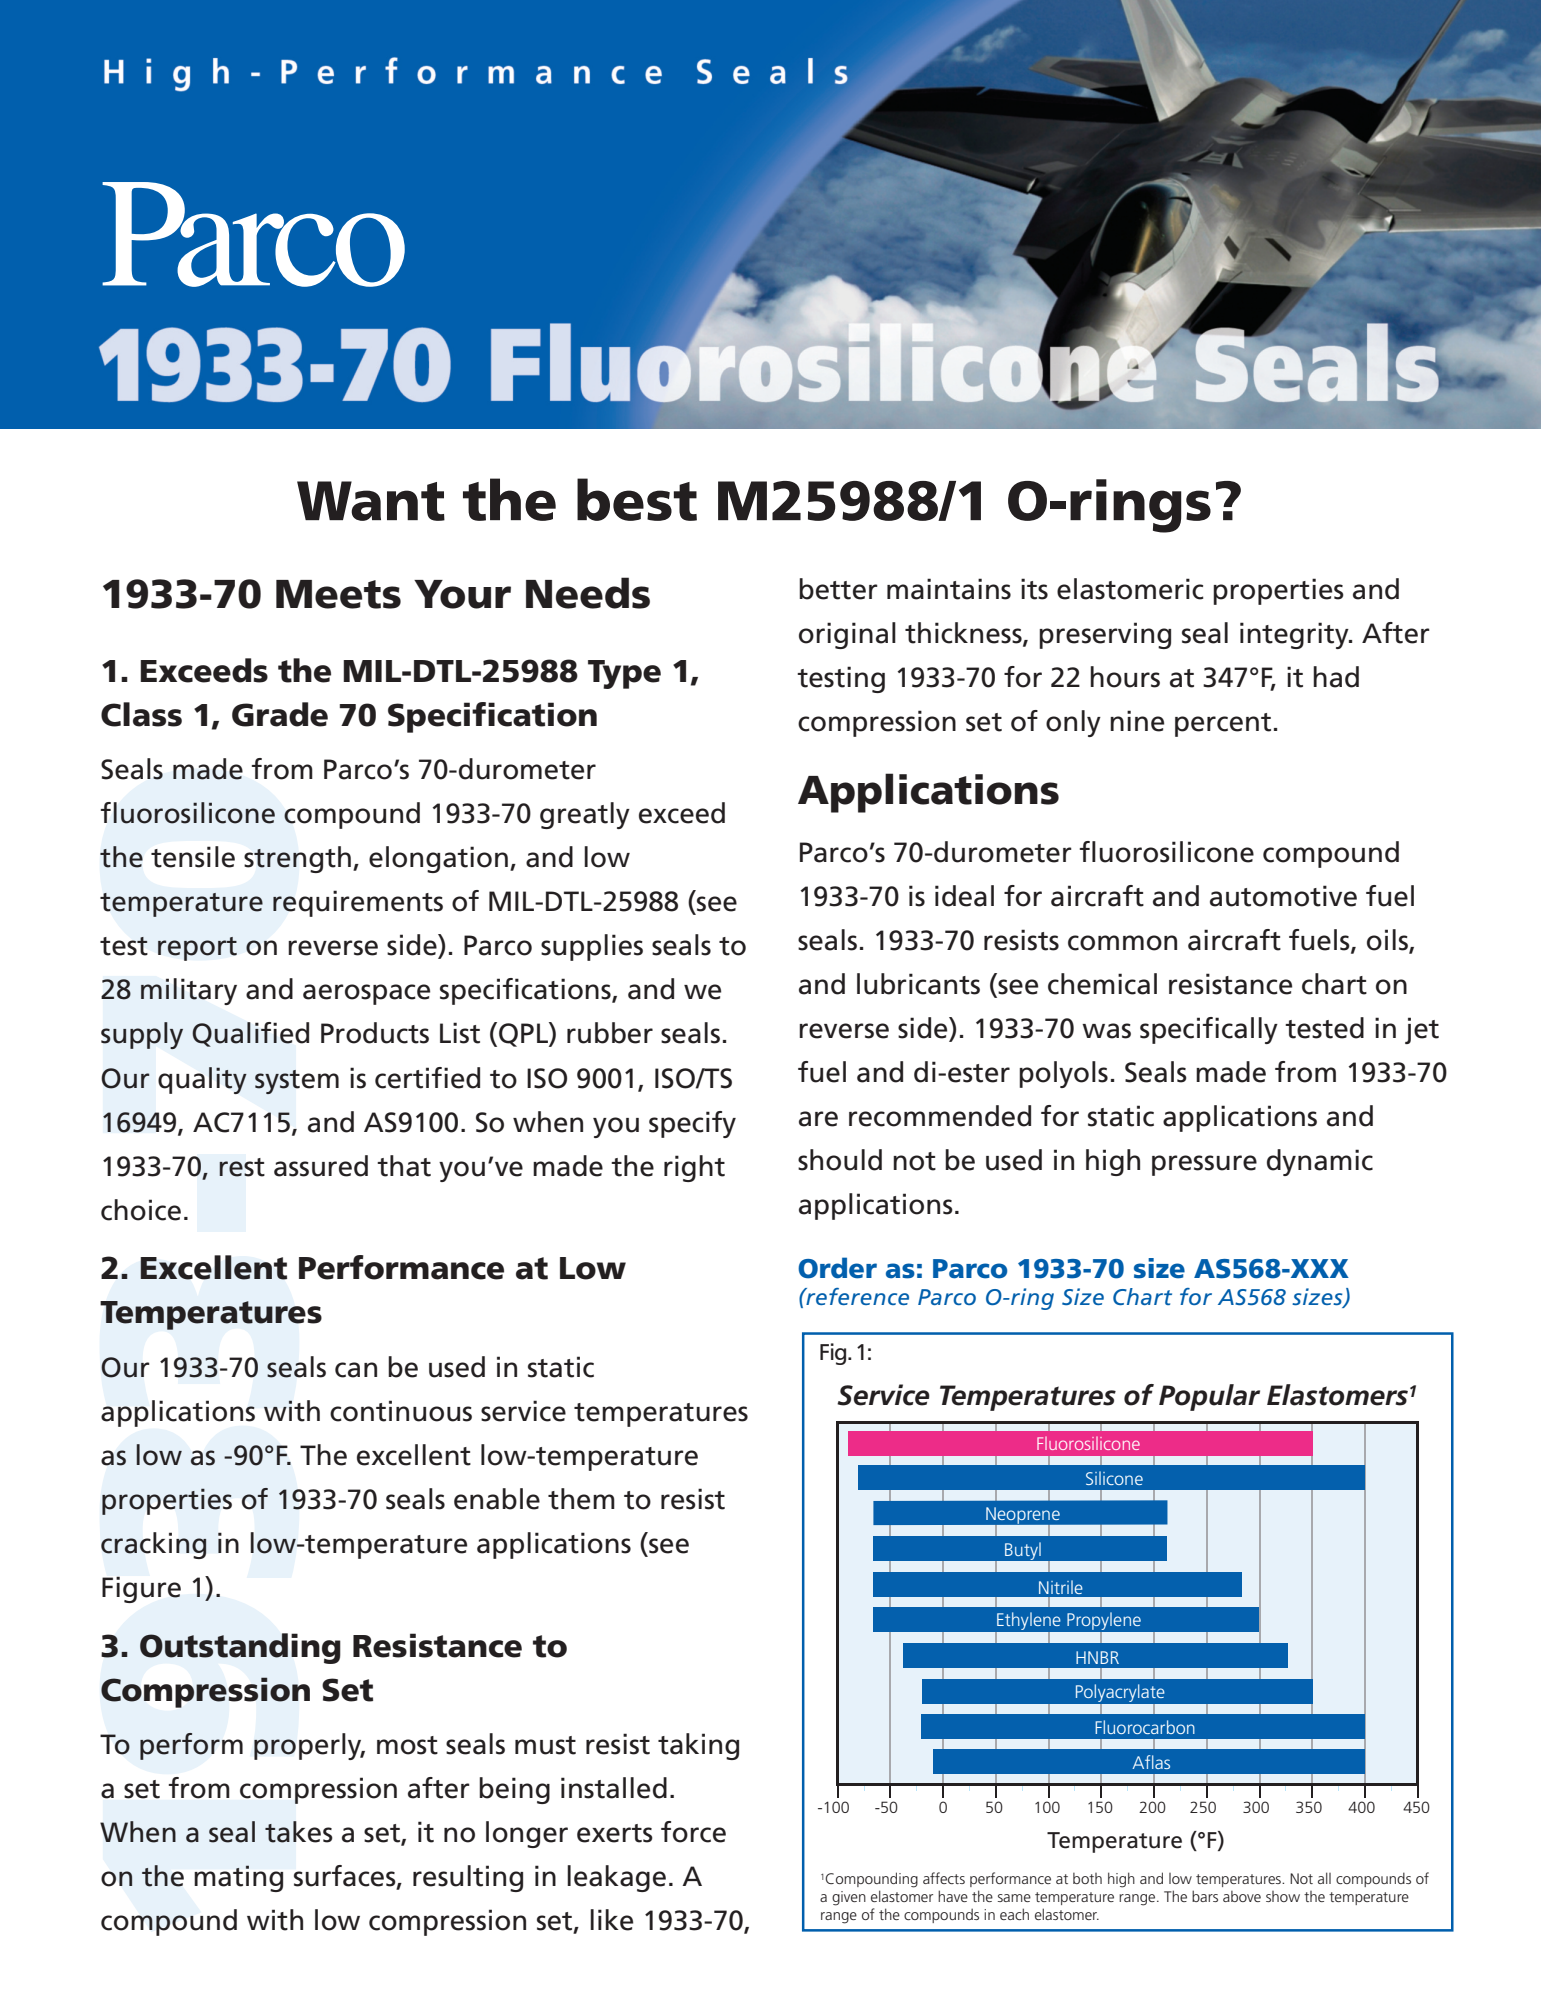  What do you see at coordinates (338, 594) in the screenshot?
I see `Meets` at bounding box center [338, 594].
